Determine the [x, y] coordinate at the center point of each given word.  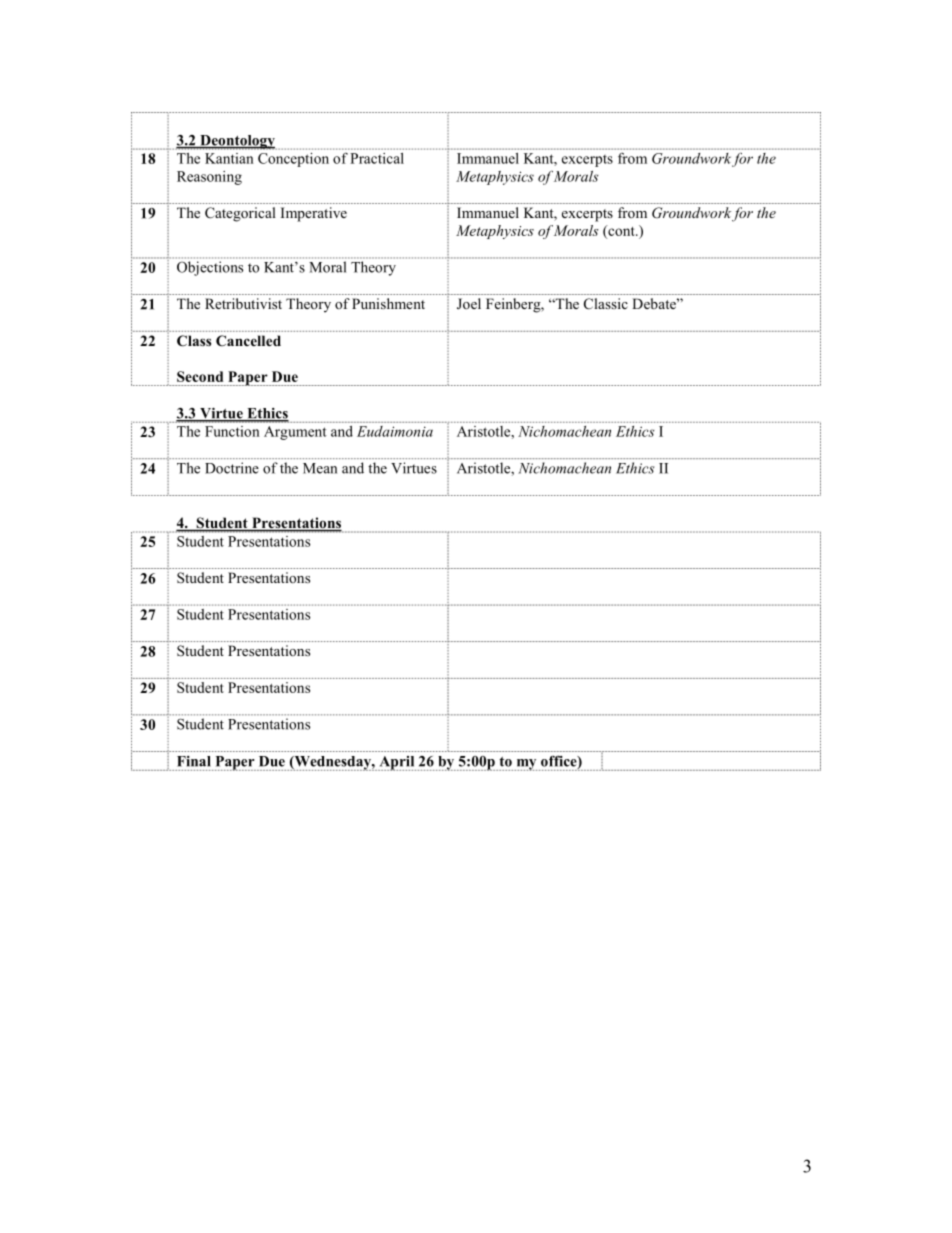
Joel [469, 304]
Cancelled [248, 340]
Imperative [314, 214]
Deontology [237, 142]
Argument [295, 433]
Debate [655, 303]
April [397, 763]
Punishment [388, 303]
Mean [320, 468]
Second [200, 376]
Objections [210, 268]
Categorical [240, 214]
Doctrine [232, 468]
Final [193, 761]
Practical [377, 158]
